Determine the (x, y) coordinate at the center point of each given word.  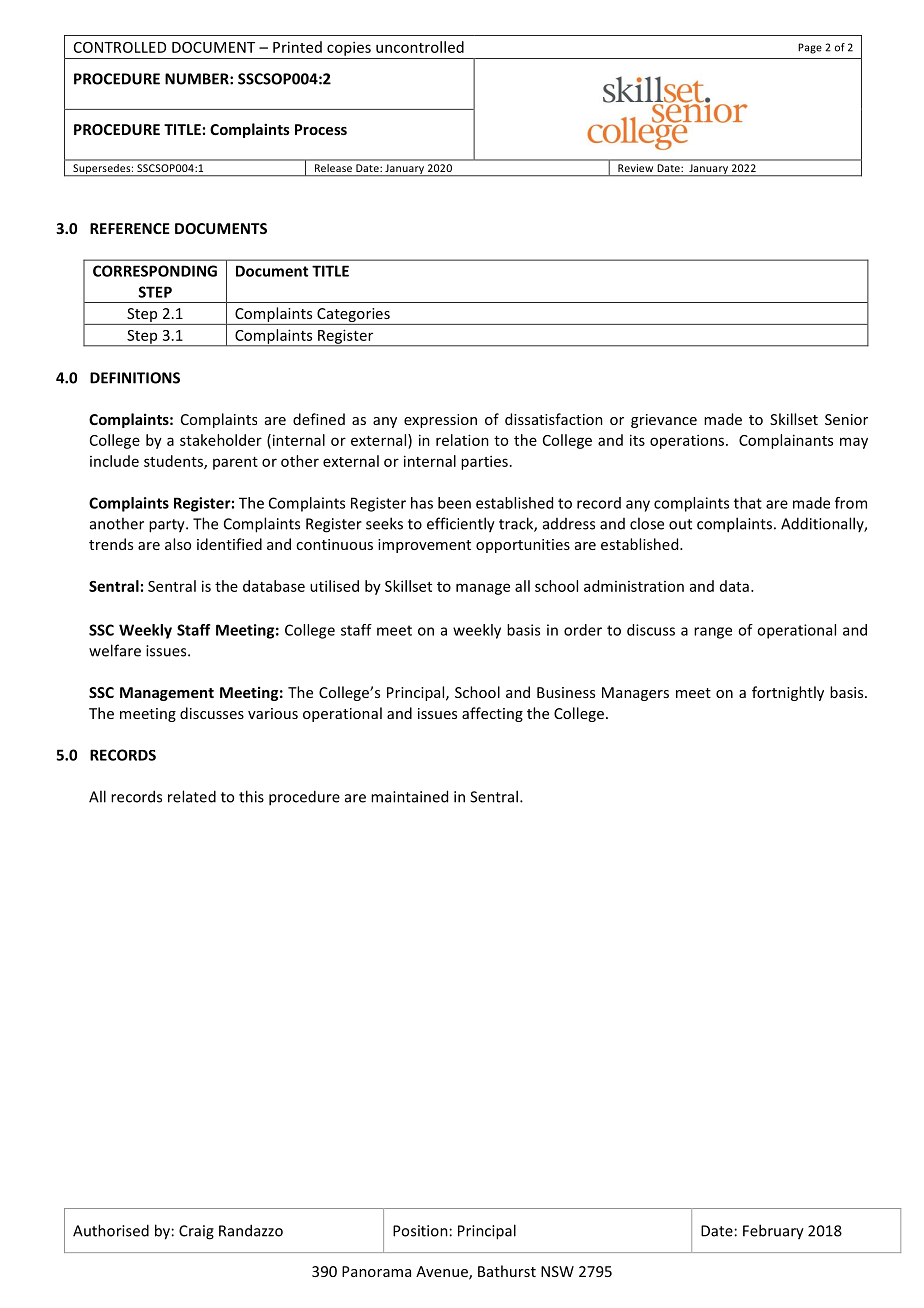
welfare (115, 650)
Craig (196, 1232)
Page (810, 48)
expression (440, 421)
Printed (297, 47)
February (773, 1232)
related (192, 796)
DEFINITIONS (135, 378)
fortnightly (788, 693)
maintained (409, 796)
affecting (492, 714)
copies (349, 48)
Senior (846, 419)
